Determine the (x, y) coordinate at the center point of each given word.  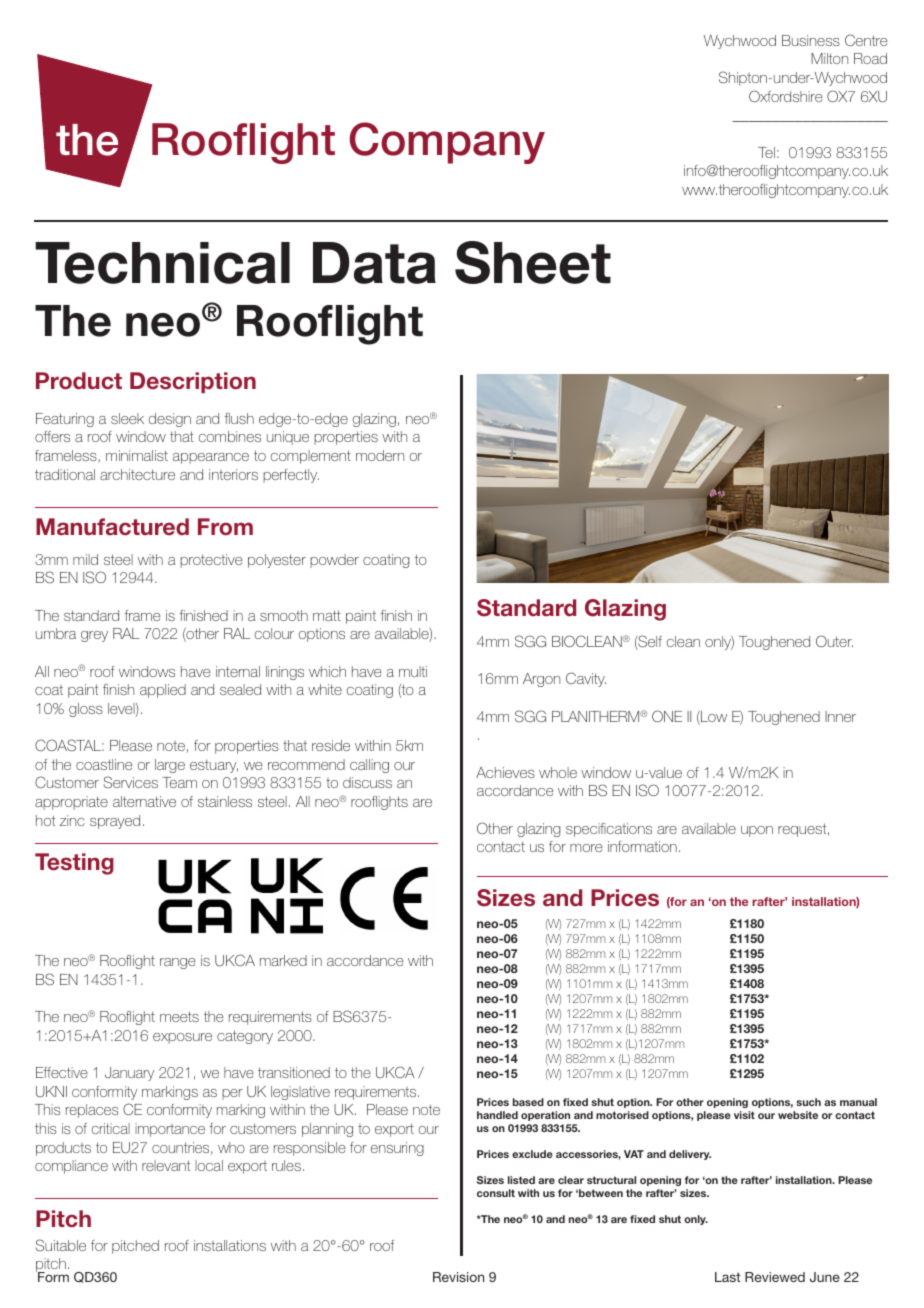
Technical (162, 263)
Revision (458, 1277)
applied (163, 691)
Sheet (533, 262)
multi (413, 671)
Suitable (60, 1245)
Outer (834, 641)
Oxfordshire (786, 96)
